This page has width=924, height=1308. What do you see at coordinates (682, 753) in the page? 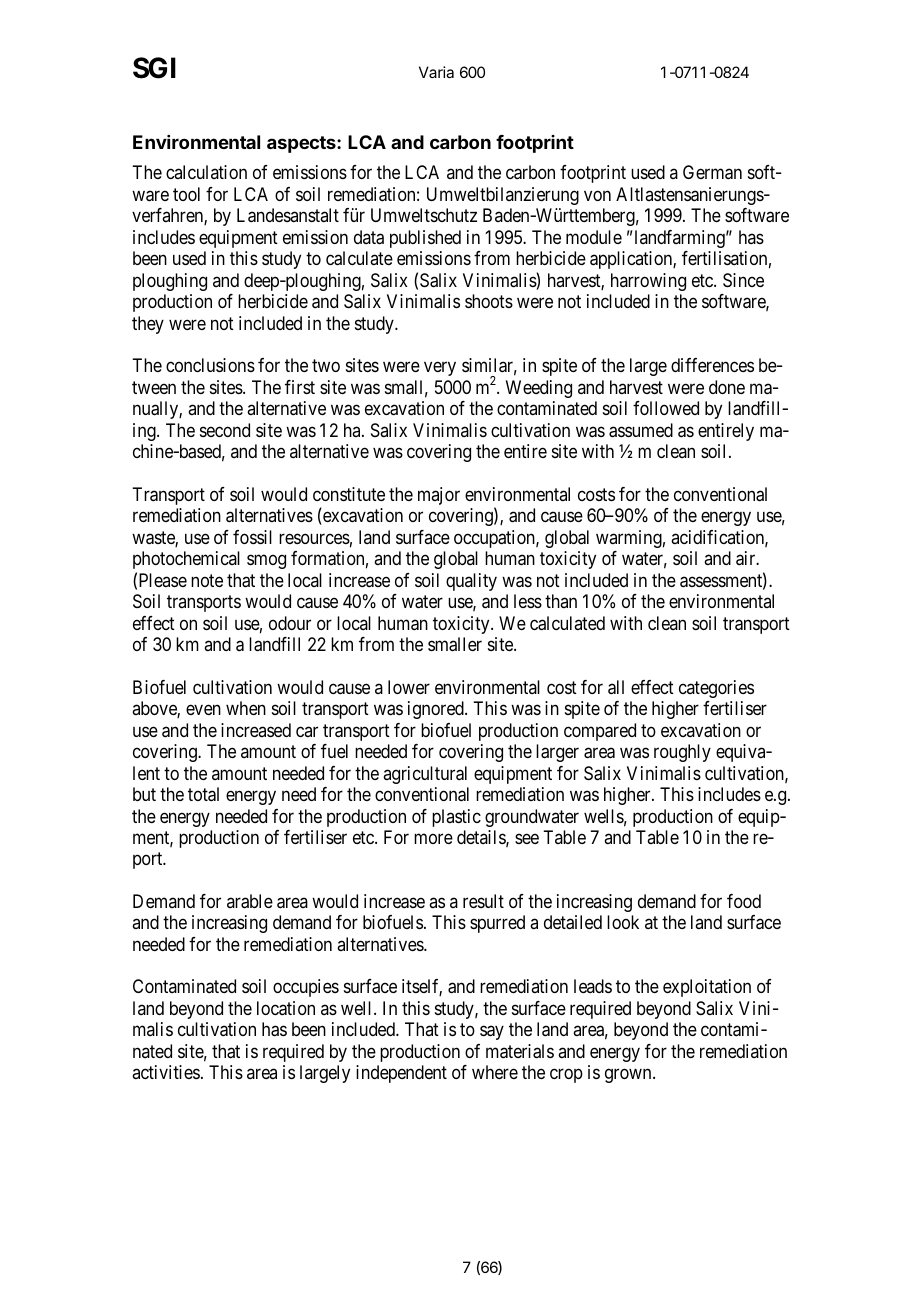
I see `roughly` at bounding box center [682, 753].
